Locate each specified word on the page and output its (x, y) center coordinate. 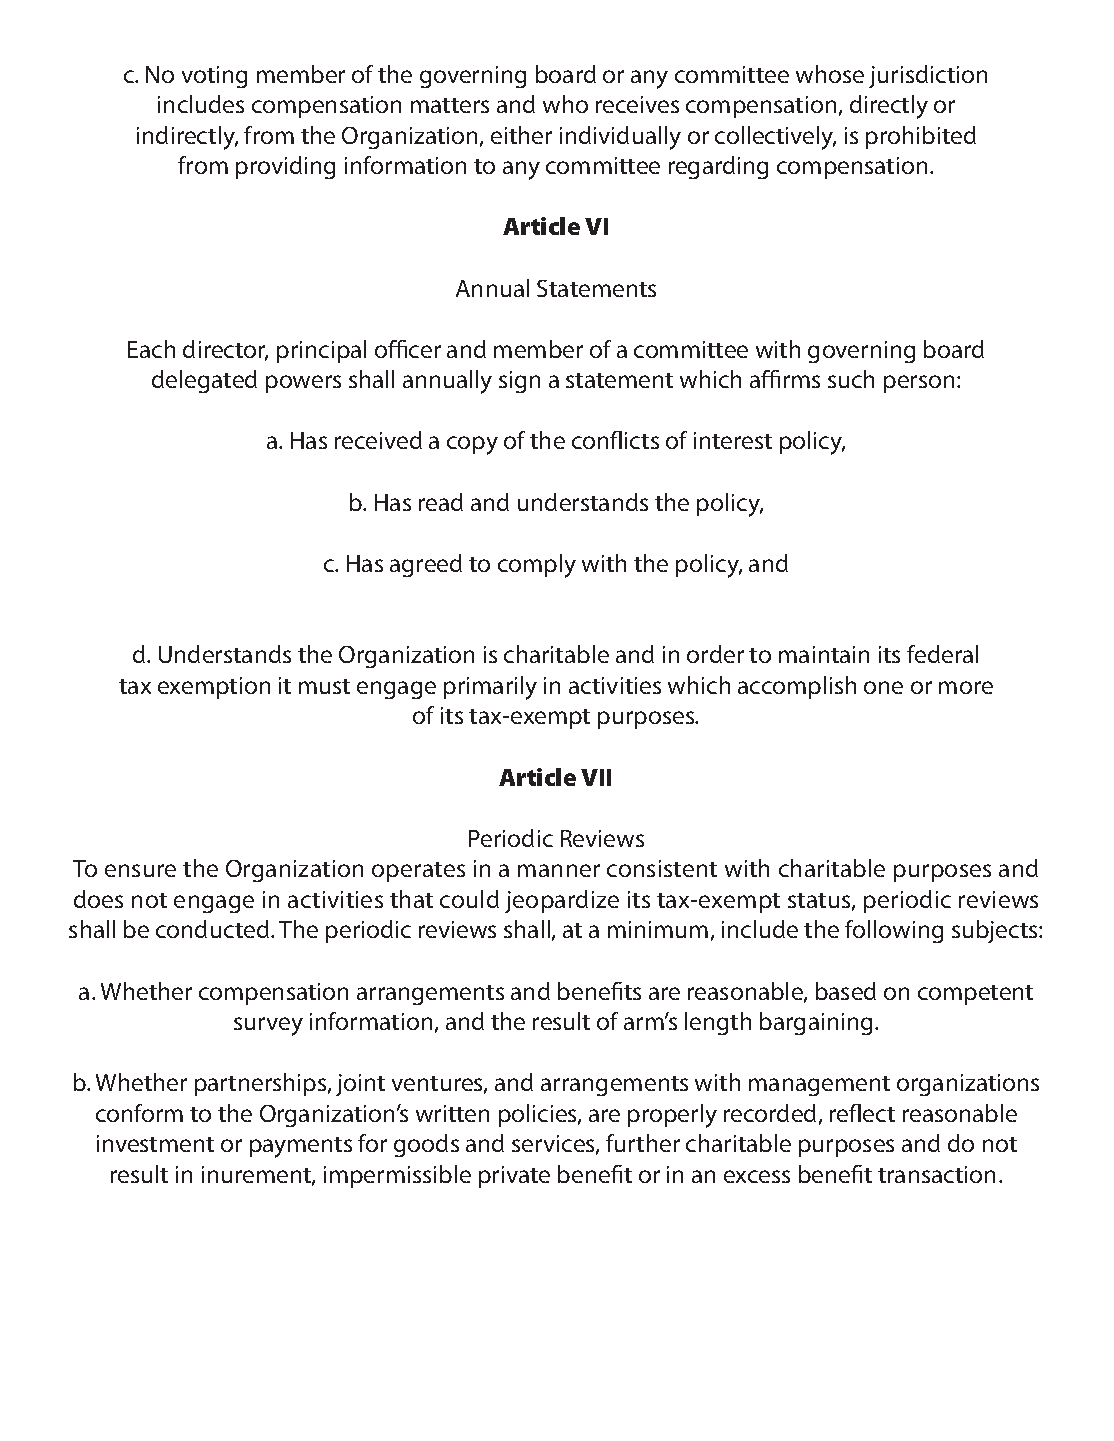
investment (155, 1143)
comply (537, 566)
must (324, 686)
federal (942, 654)
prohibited (921, 137)
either (521, 135)
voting (214, 77)
